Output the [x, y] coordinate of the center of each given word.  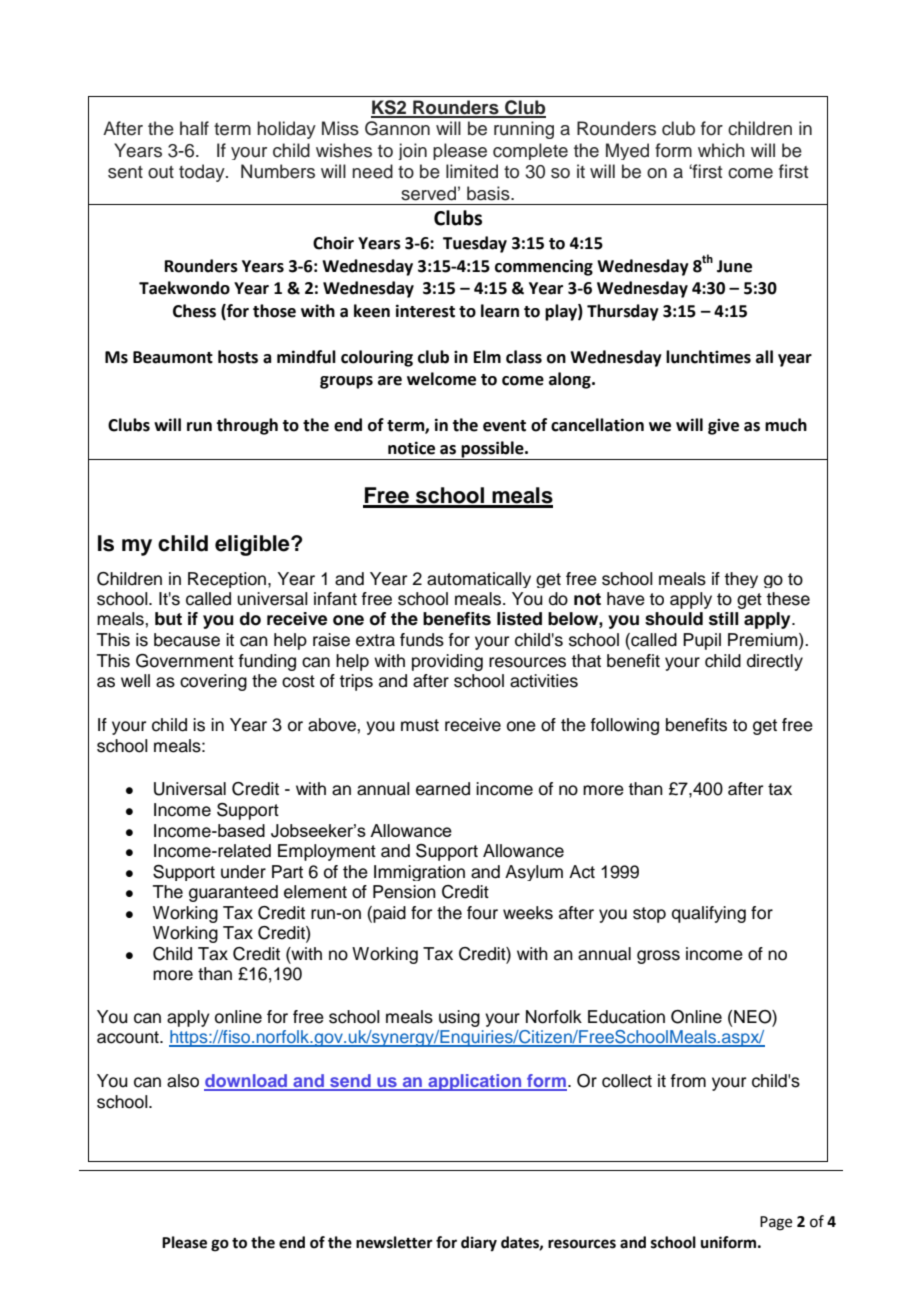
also [183, 1081]
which [721, 150]
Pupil [702, 641]
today [203, 173]
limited [472, 171]
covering [213, 682]
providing [447, 662]
